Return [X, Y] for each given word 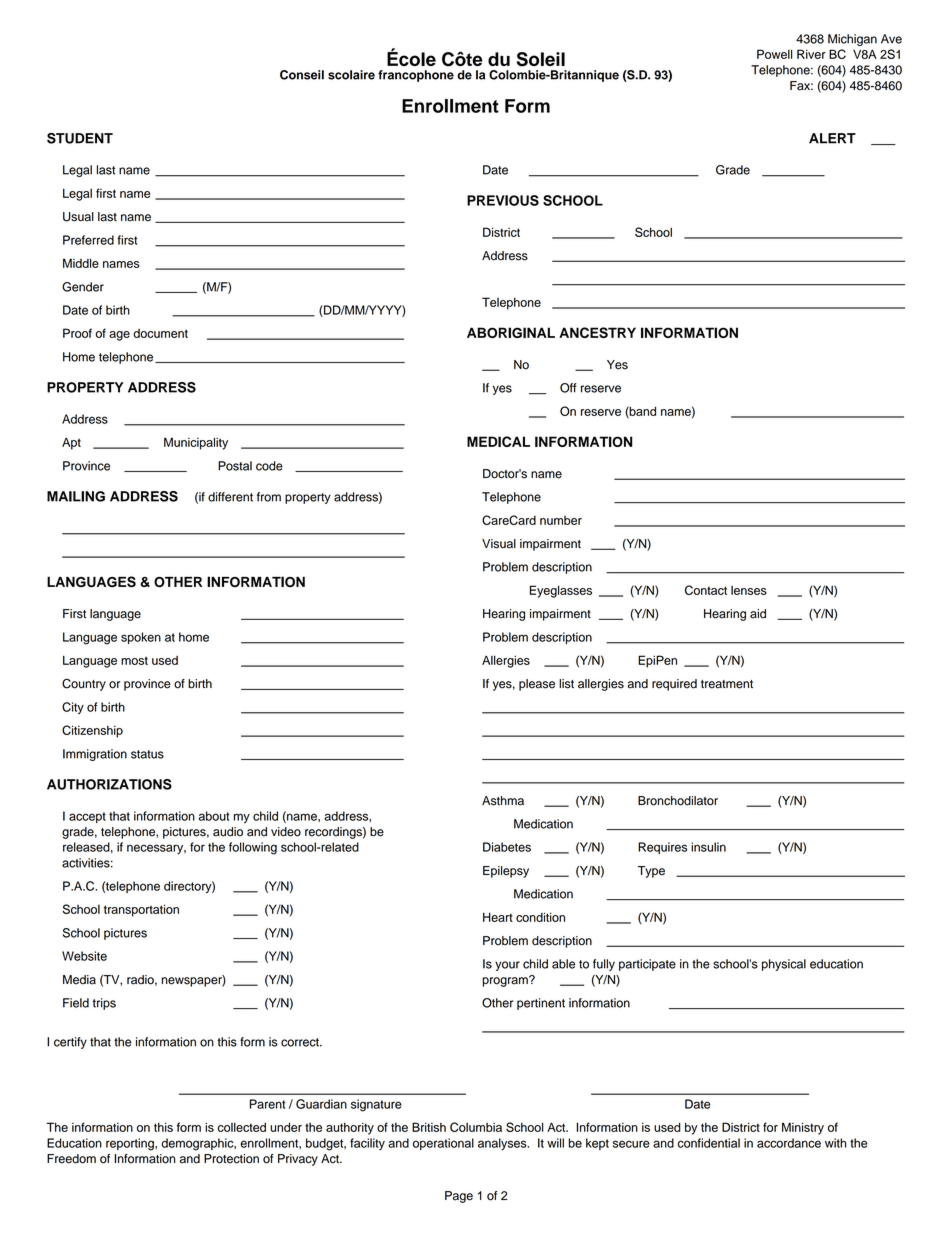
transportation [141, 910]
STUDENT [80, 138]
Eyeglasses [561, 591]
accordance [789, 1143]
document [160, 333]
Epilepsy [506, 872]
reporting [131, 1144]
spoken [141, 638]
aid [758, 614]
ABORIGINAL [511, 332]
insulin [708, 847]
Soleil [540, 59]
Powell [774, 54]
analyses [503, 1144]
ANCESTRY [597, 332]
